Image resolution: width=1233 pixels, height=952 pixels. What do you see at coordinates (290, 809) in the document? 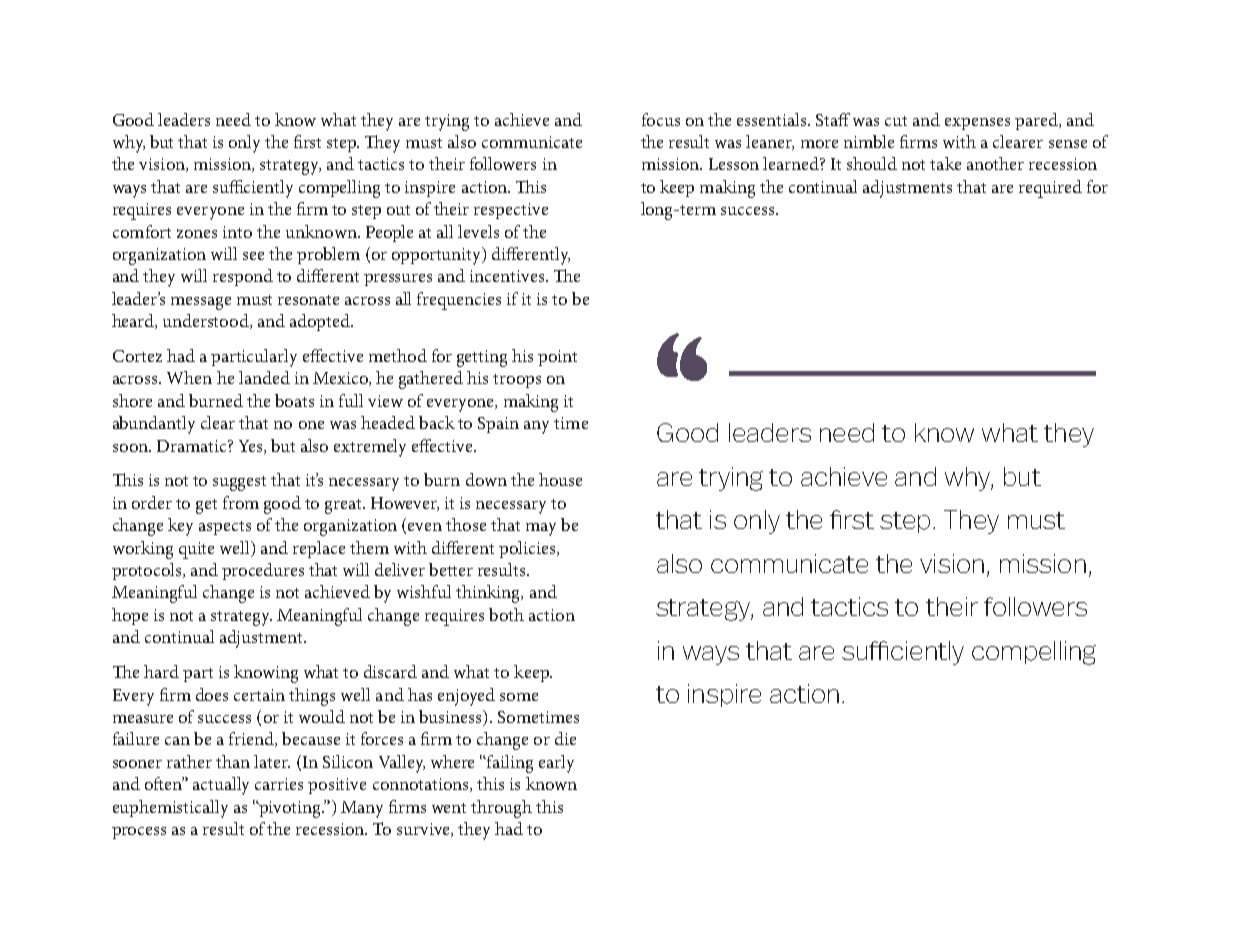
I see `pivoting` at bounding box center [290, 809].
